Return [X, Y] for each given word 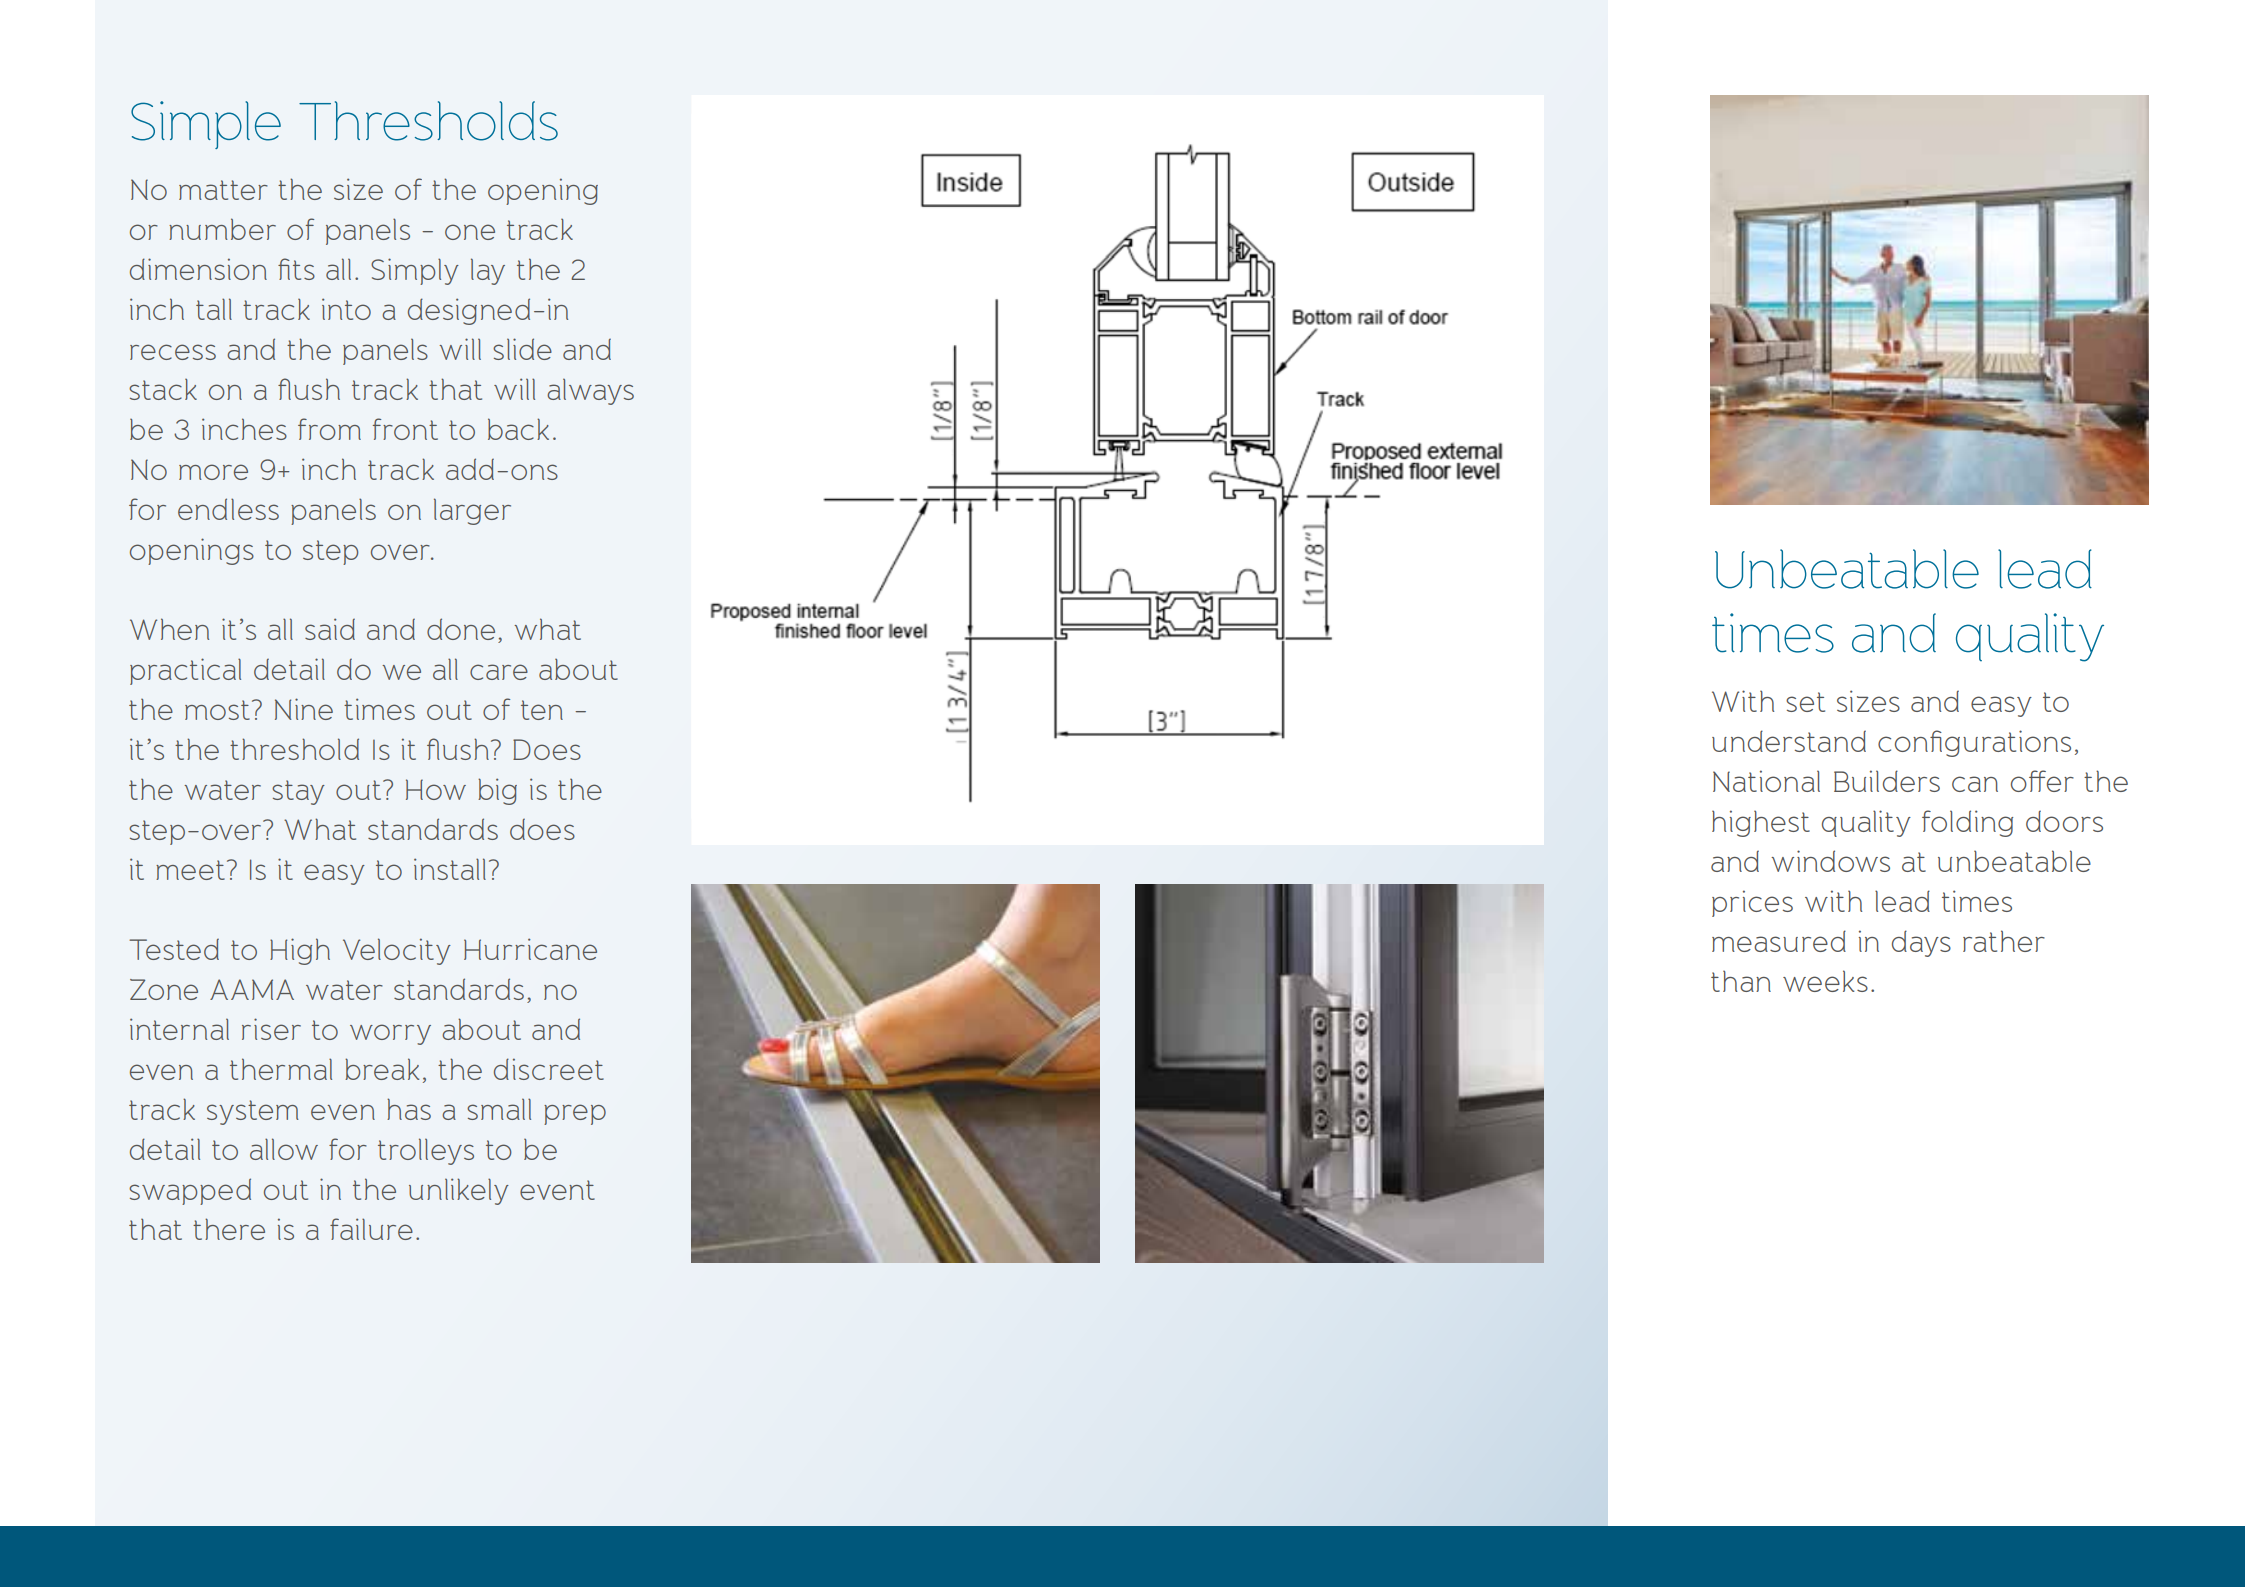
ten [542, 710]
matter [223, 190]
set [1805, 702]
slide [522, 349]
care [499, 672]
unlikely [459, 1191]
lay [488, 271]
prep [575, 1114]
